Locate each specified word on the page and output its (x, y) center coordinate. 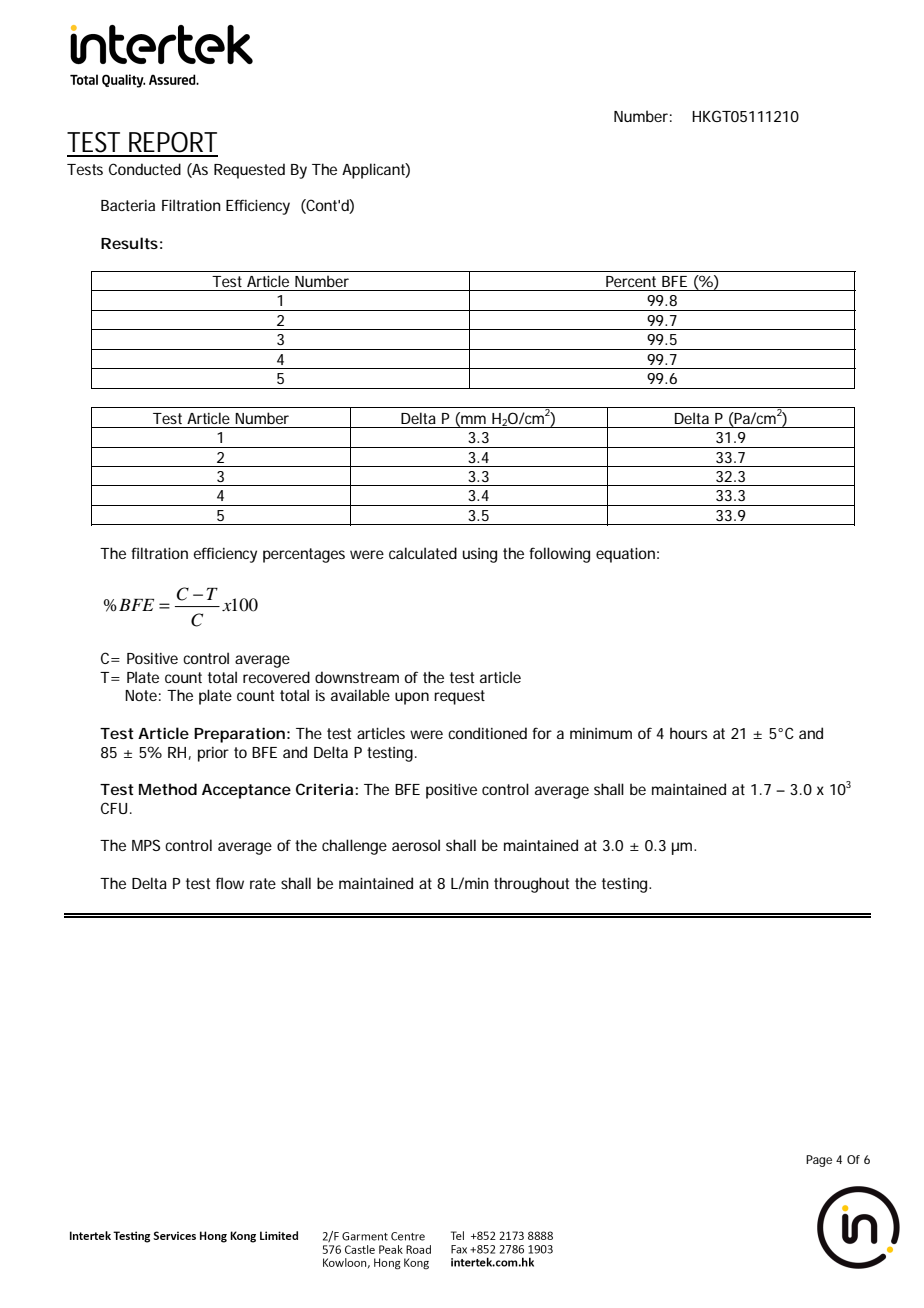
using (480, 555)
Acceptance (246, 791)
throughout (531, 885)
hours (688, 733)
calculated (423, 553)
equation (625, 555)
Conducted (145, 169)
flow (230, 883)
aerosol (416, 845)
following (559, 555)
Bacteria (128, 205)
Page (819, 1161)
